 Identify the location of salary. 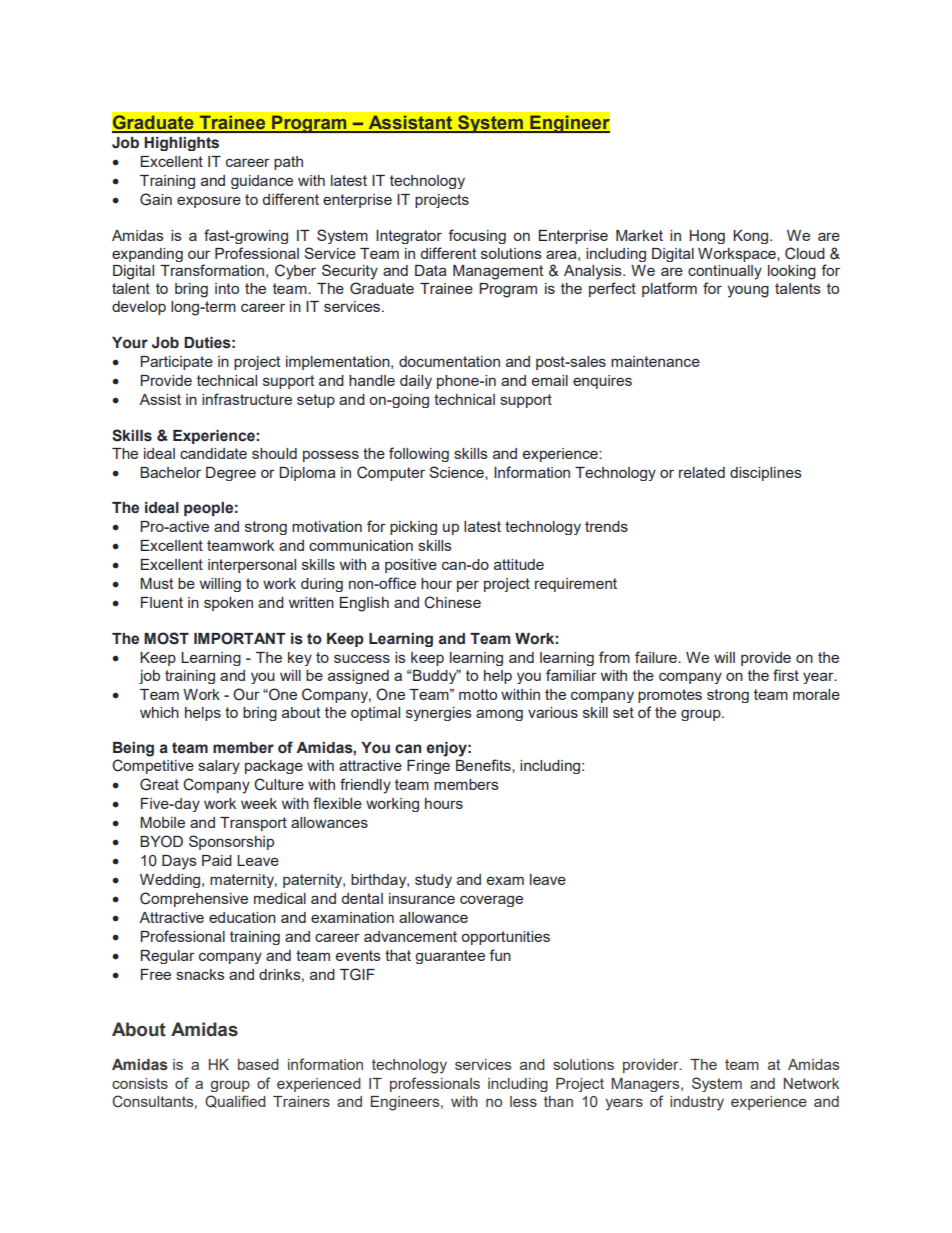
(219, 767).
